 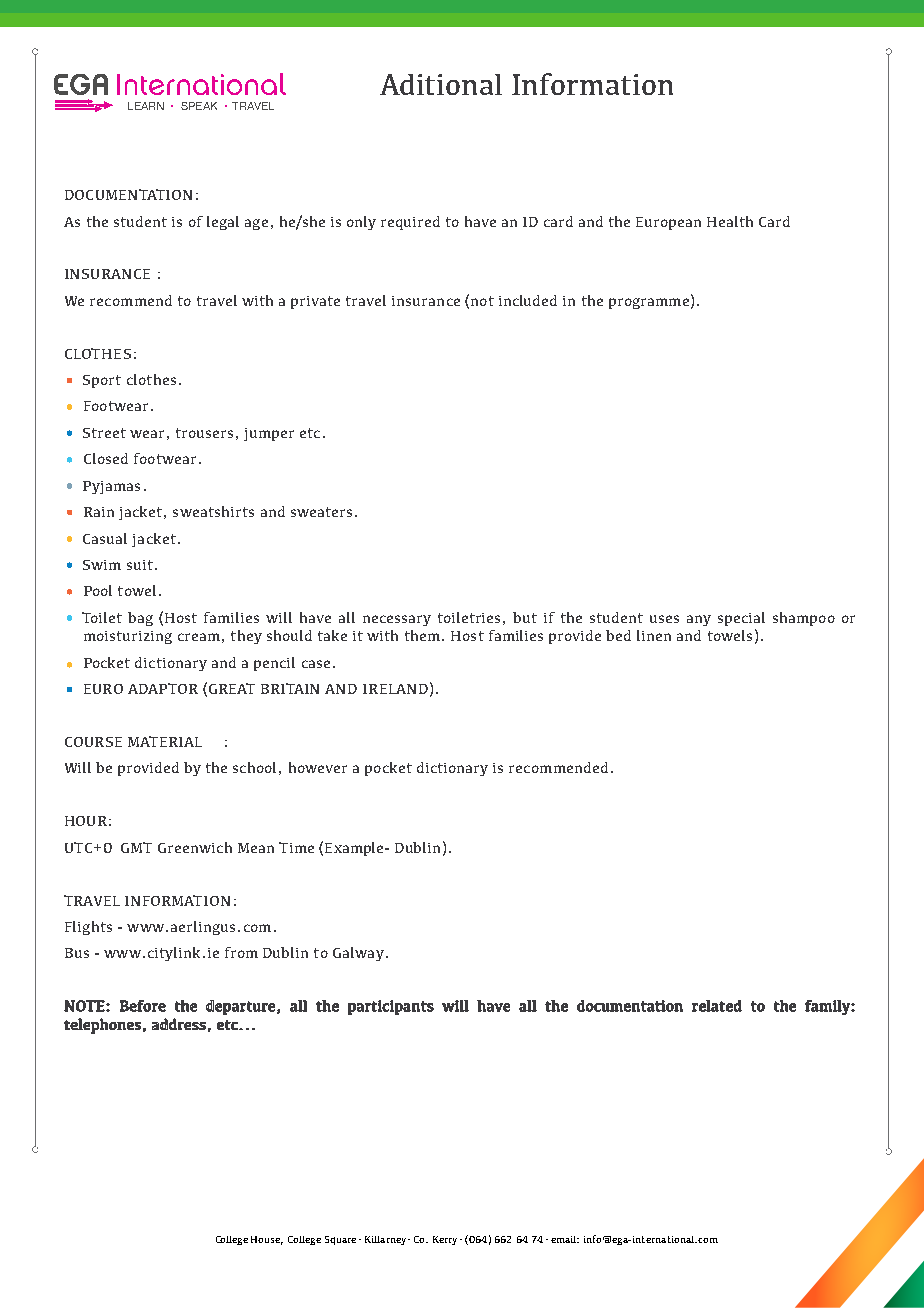 What do you see at coordinates (447, 1240) in the document?
I see `Kerry` at bounding box center [447, 1240].
